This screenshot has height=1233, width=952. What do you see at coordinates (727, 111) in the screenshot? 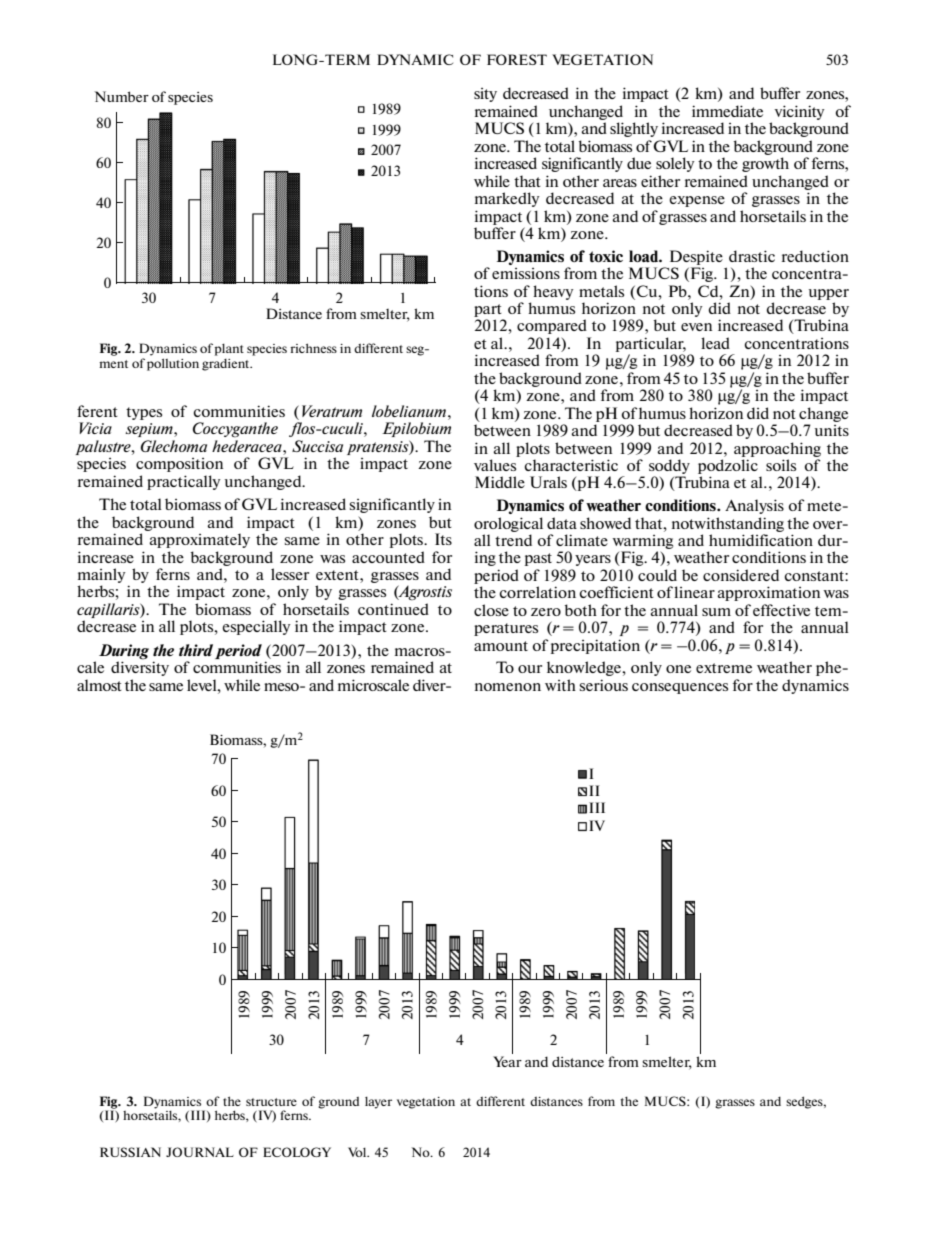
I see `immediate` at bounding box center [727, 111].
